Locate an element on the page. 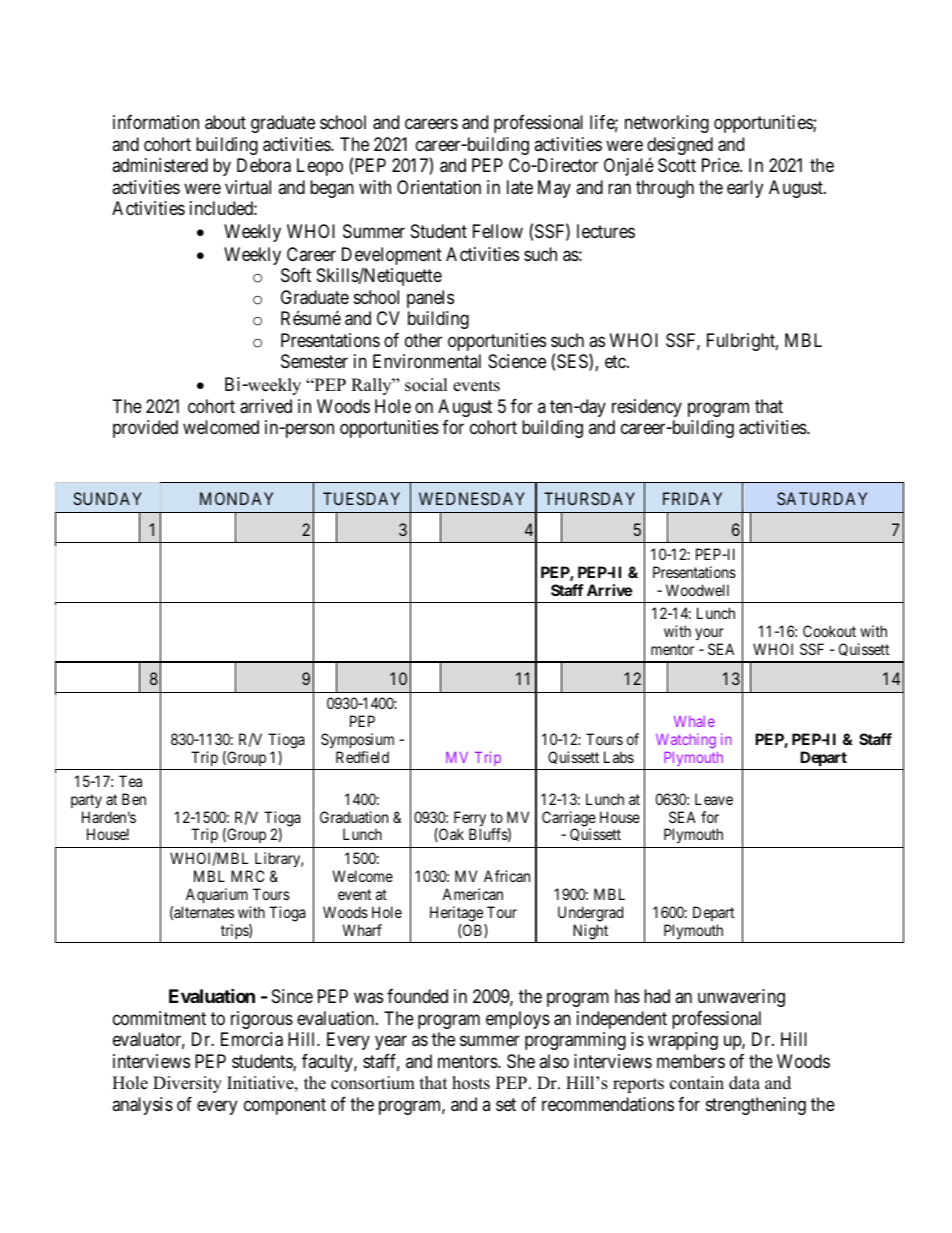 The image size is (952, 1233). Diversity is located at coordinates (187, 1084).
